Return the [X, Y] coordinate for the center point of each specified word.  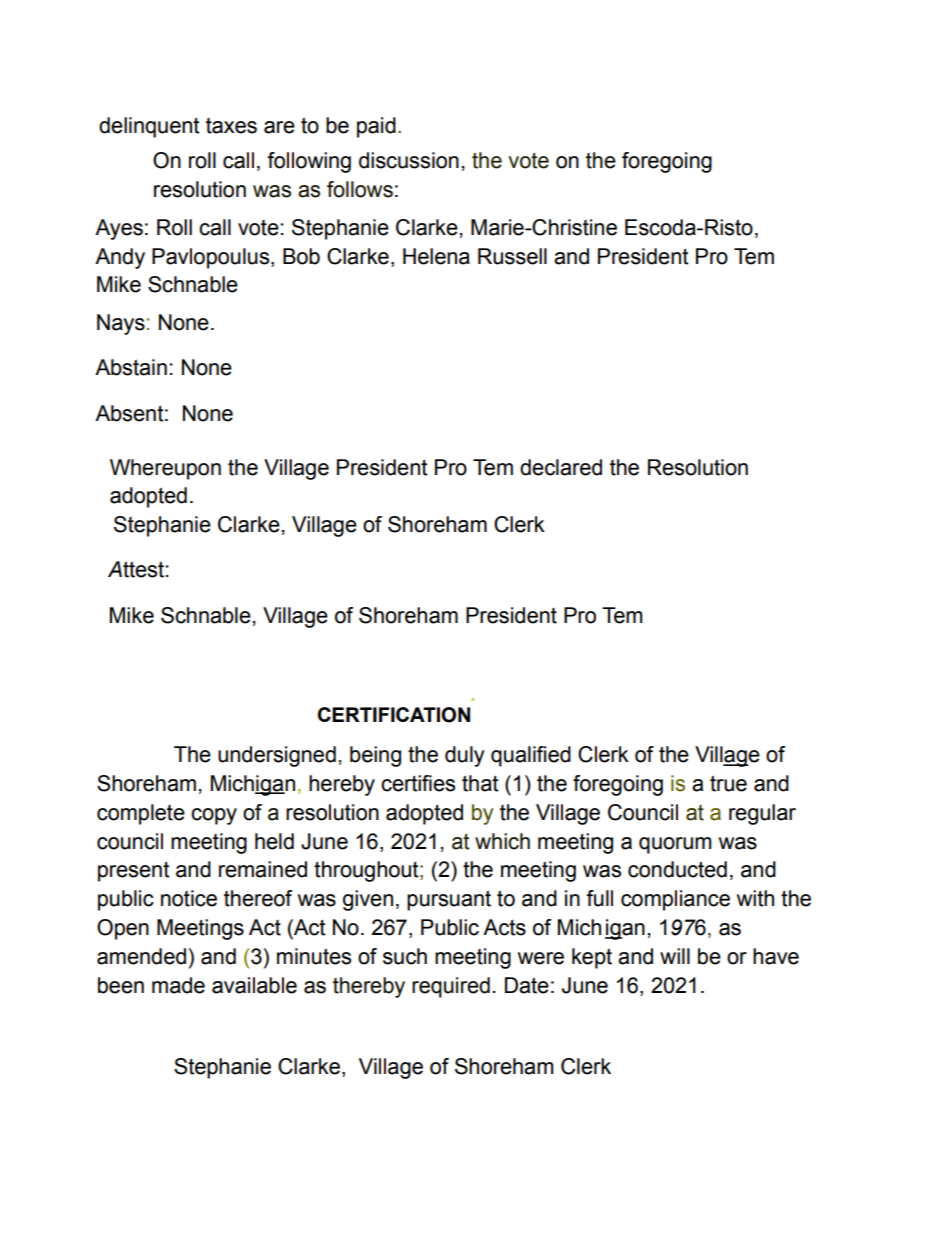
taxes [231, 126]
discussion [409, 160]
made [178, 985]
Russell [512, 256]
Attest [136, 569]
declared [561, 467]
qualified [531, 756]
